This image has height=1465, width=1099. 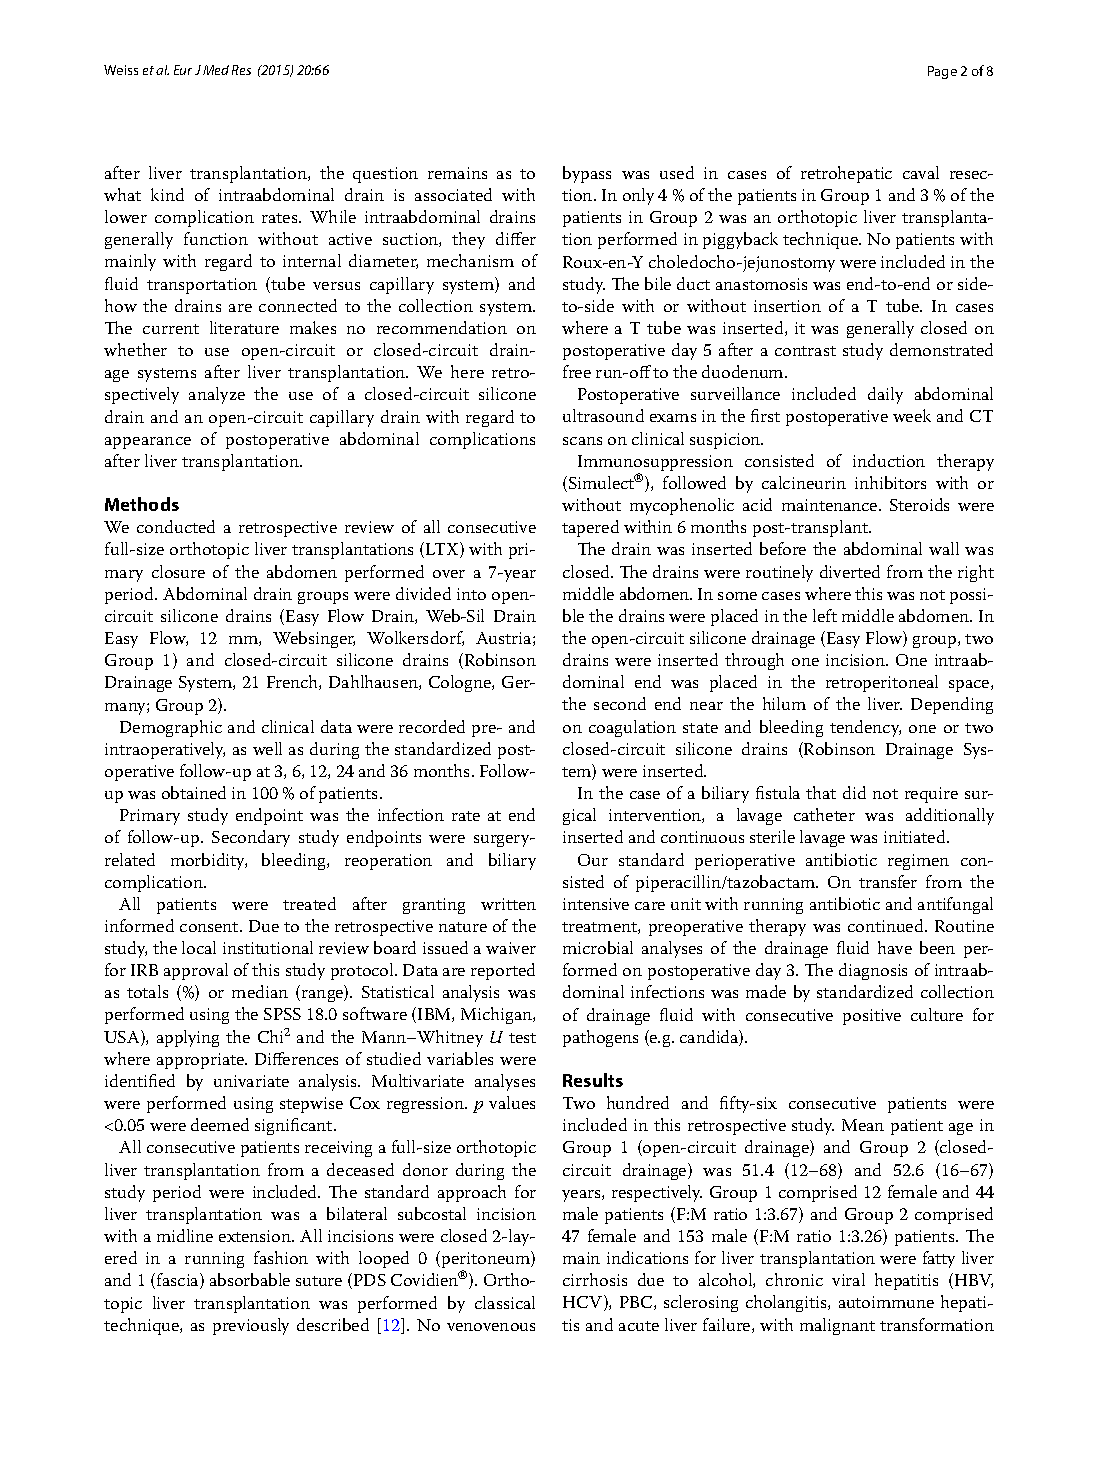 What do you see at coordinates (805, 351) in the image?
I see `contrast` at bounding box center [805, 351].
